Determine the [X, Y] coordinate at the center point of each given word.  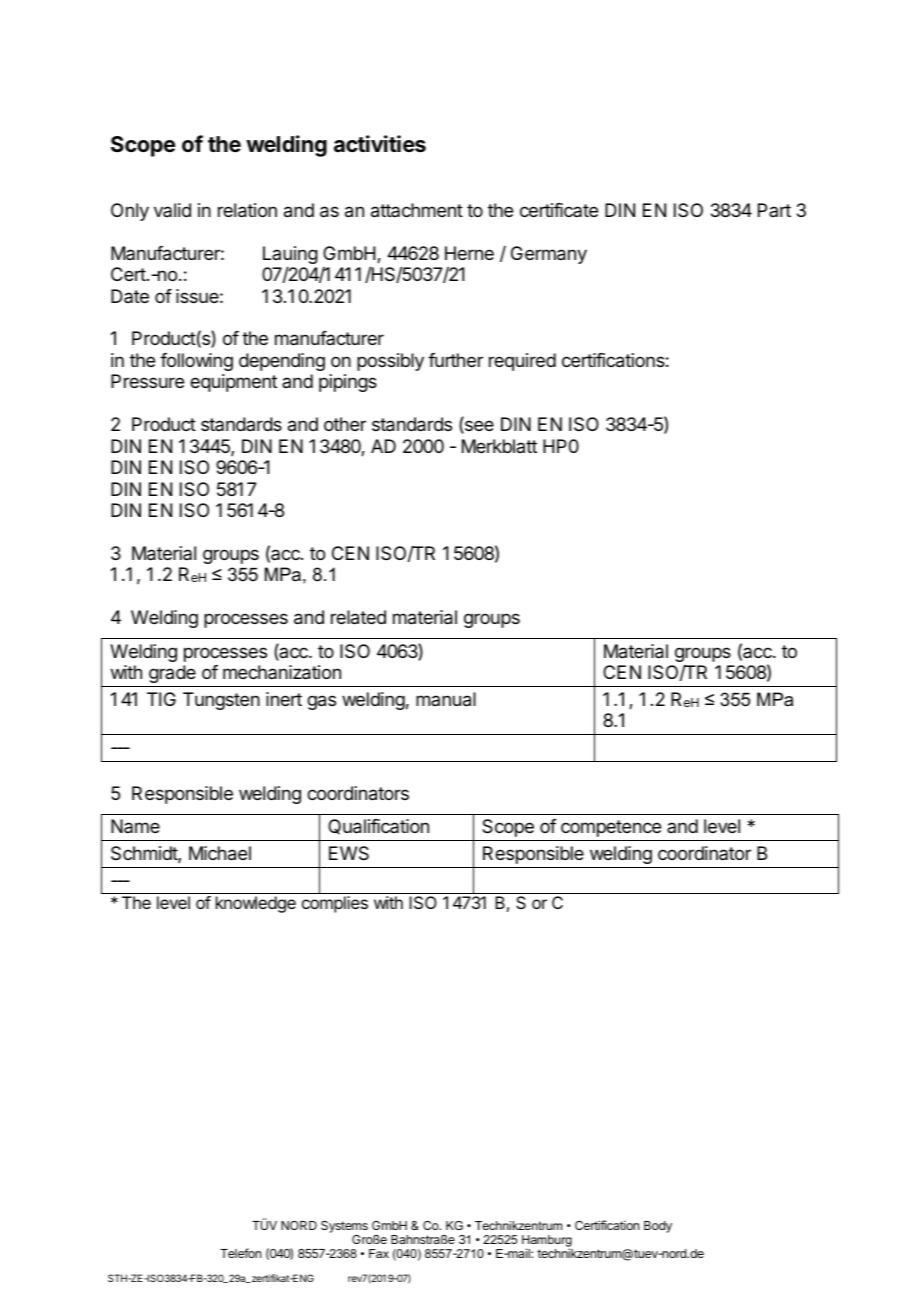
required [522, 362]
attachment [417, 210]
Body [658, 1227]
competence [611, 828]
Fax [379, 1253]
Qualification [378, 827]
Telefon [240, 1253]
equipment [233, 383]
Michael [220, 853]
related [358, 617]
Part [774, 210]
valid [172, 210]
